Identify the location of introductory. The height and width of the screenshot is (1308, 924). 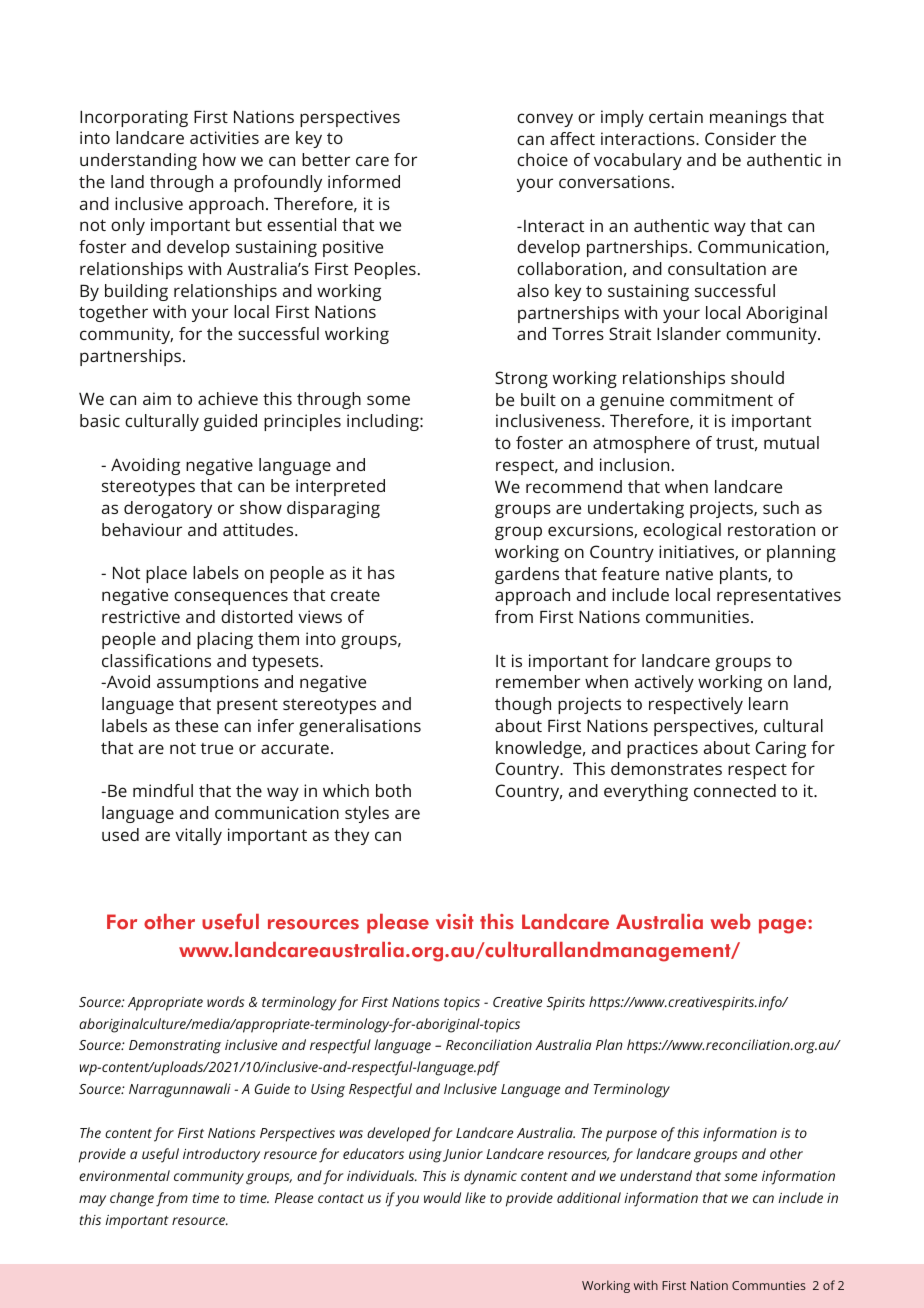
(221, 1155).
